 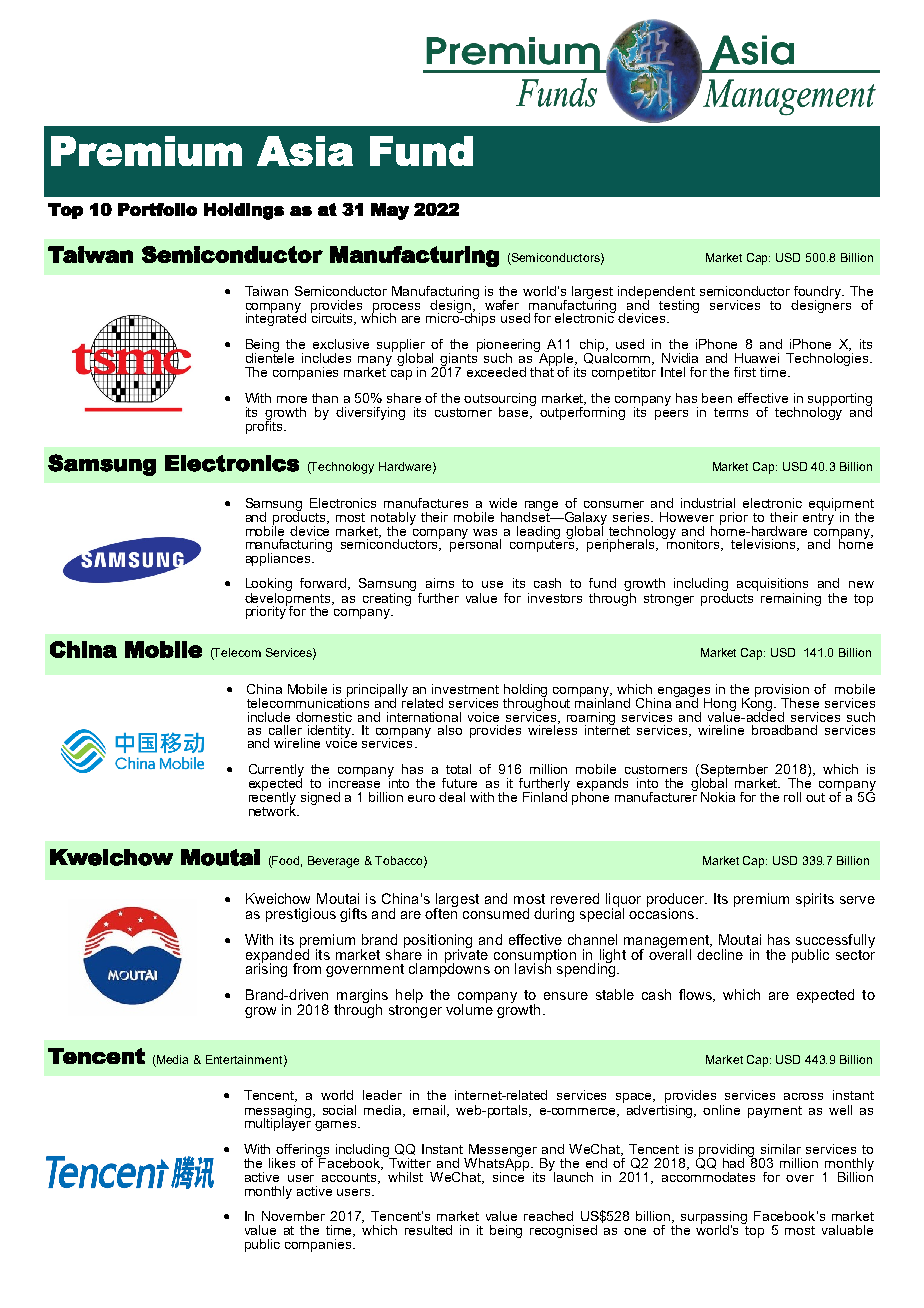 What do you see at coordinates (656, 293) in the image?
I see `independent` at bounding box center [656, 293].
